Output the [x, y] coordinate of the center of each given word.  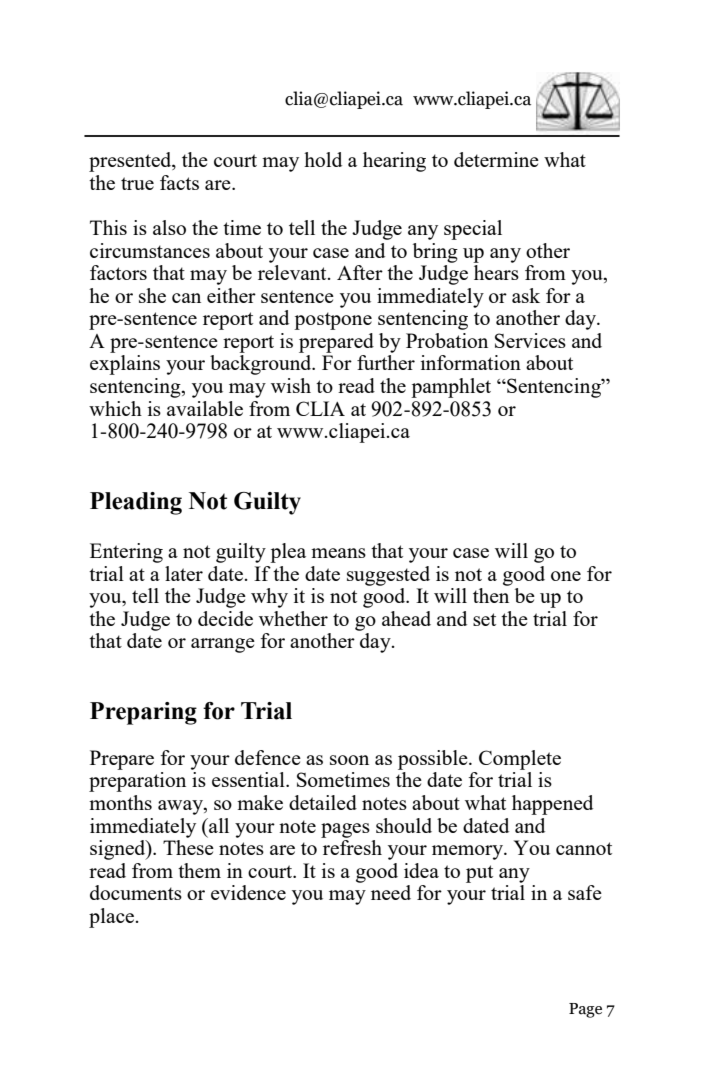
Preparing [143, 713]
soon [349, 760]
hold [323, 159]
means [338, 553]
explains [125, 365]
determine [496, 159]
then [491, 595]
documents [136, 892]
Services [530, 340]
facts [179, 182]
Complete [520, 760]
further [386, 362]
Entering [126, 553]
